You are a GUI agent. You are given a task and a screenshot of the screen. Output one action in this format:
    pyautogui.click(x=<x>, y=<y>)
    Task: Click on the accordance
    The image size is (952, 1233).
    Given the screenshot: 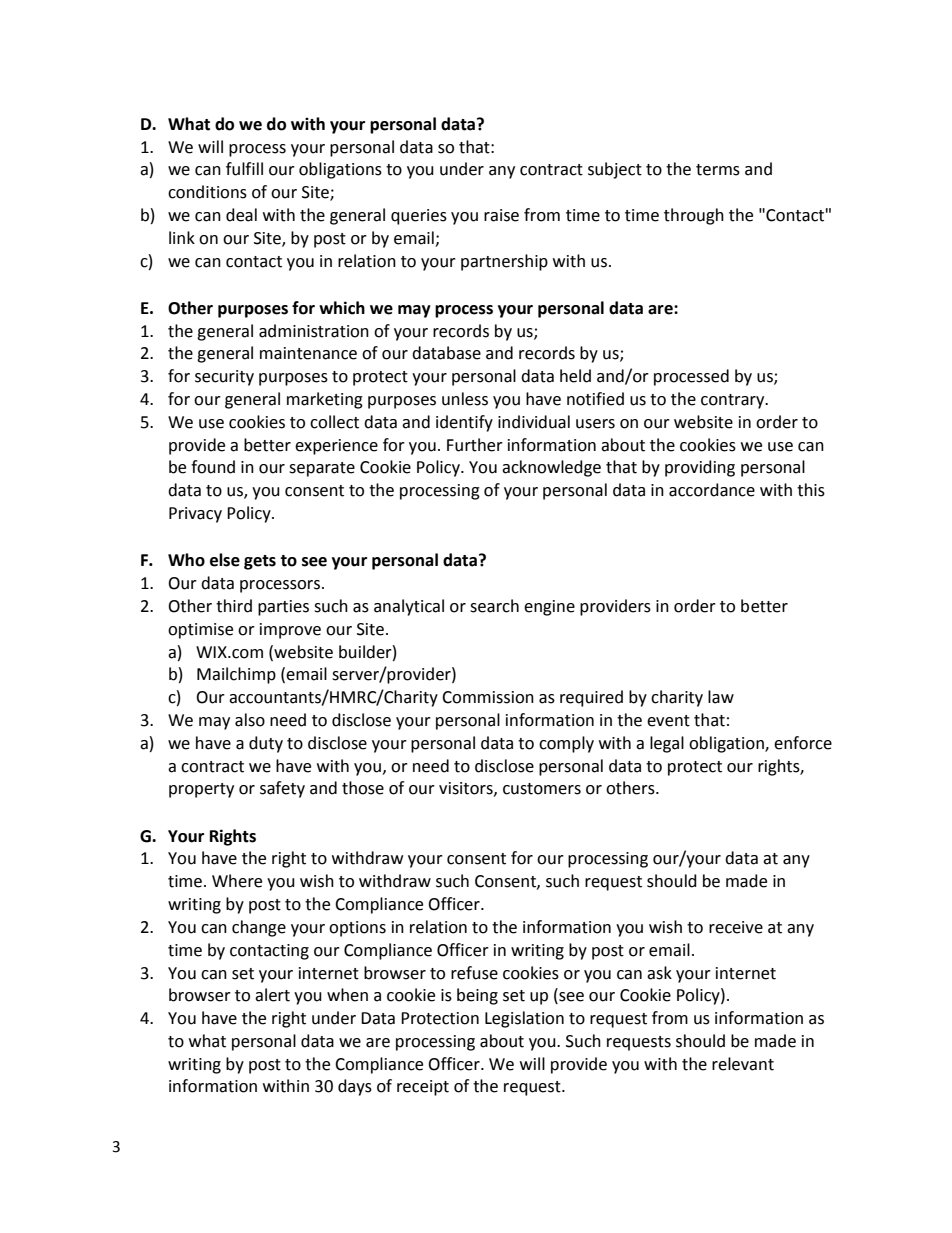 What is the action you would take?
    pyautogui.click(x=712, y=490)
